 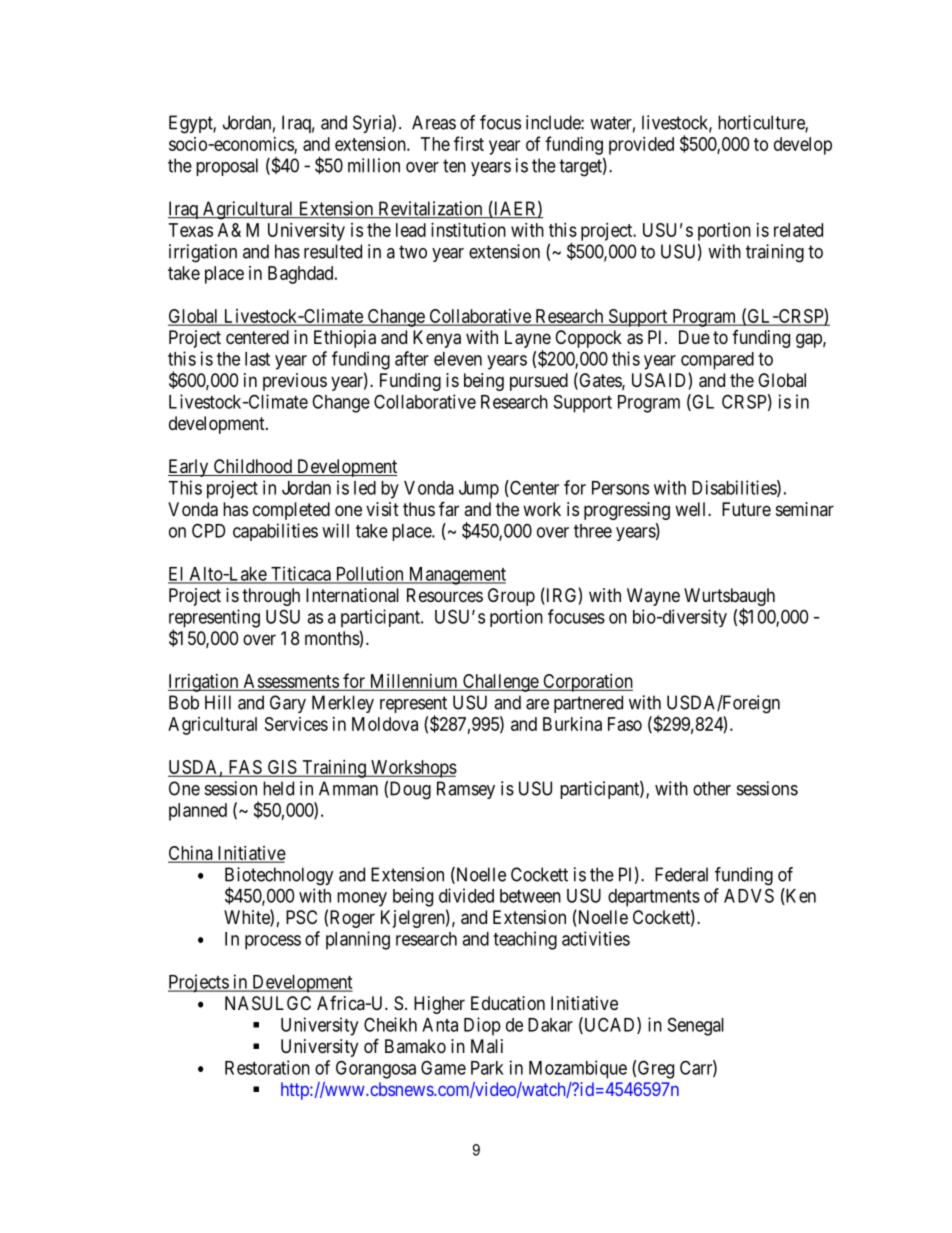 What do you see at coordinates (511, 597) in the screenshot?
I see `Group` at bounding box center [511, 597].
